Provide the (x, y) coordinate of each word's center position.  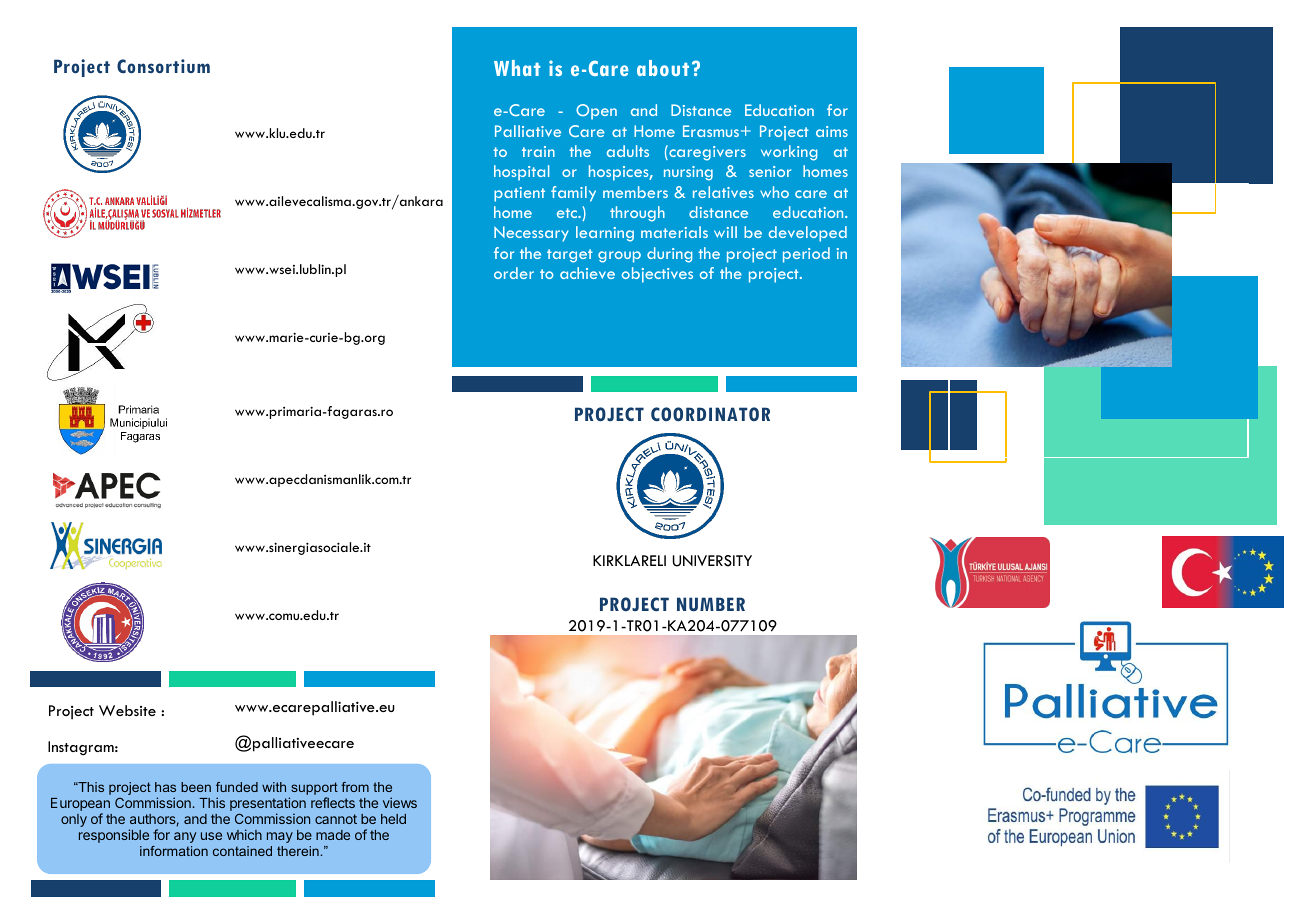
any (185, 837)
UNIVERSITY (712, 561)
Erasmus (712, 131)
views (400, 802)
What (517, 68)
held (393, 819)
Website (127, 710)
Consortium (163, 66)
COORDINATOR (710, 414)
